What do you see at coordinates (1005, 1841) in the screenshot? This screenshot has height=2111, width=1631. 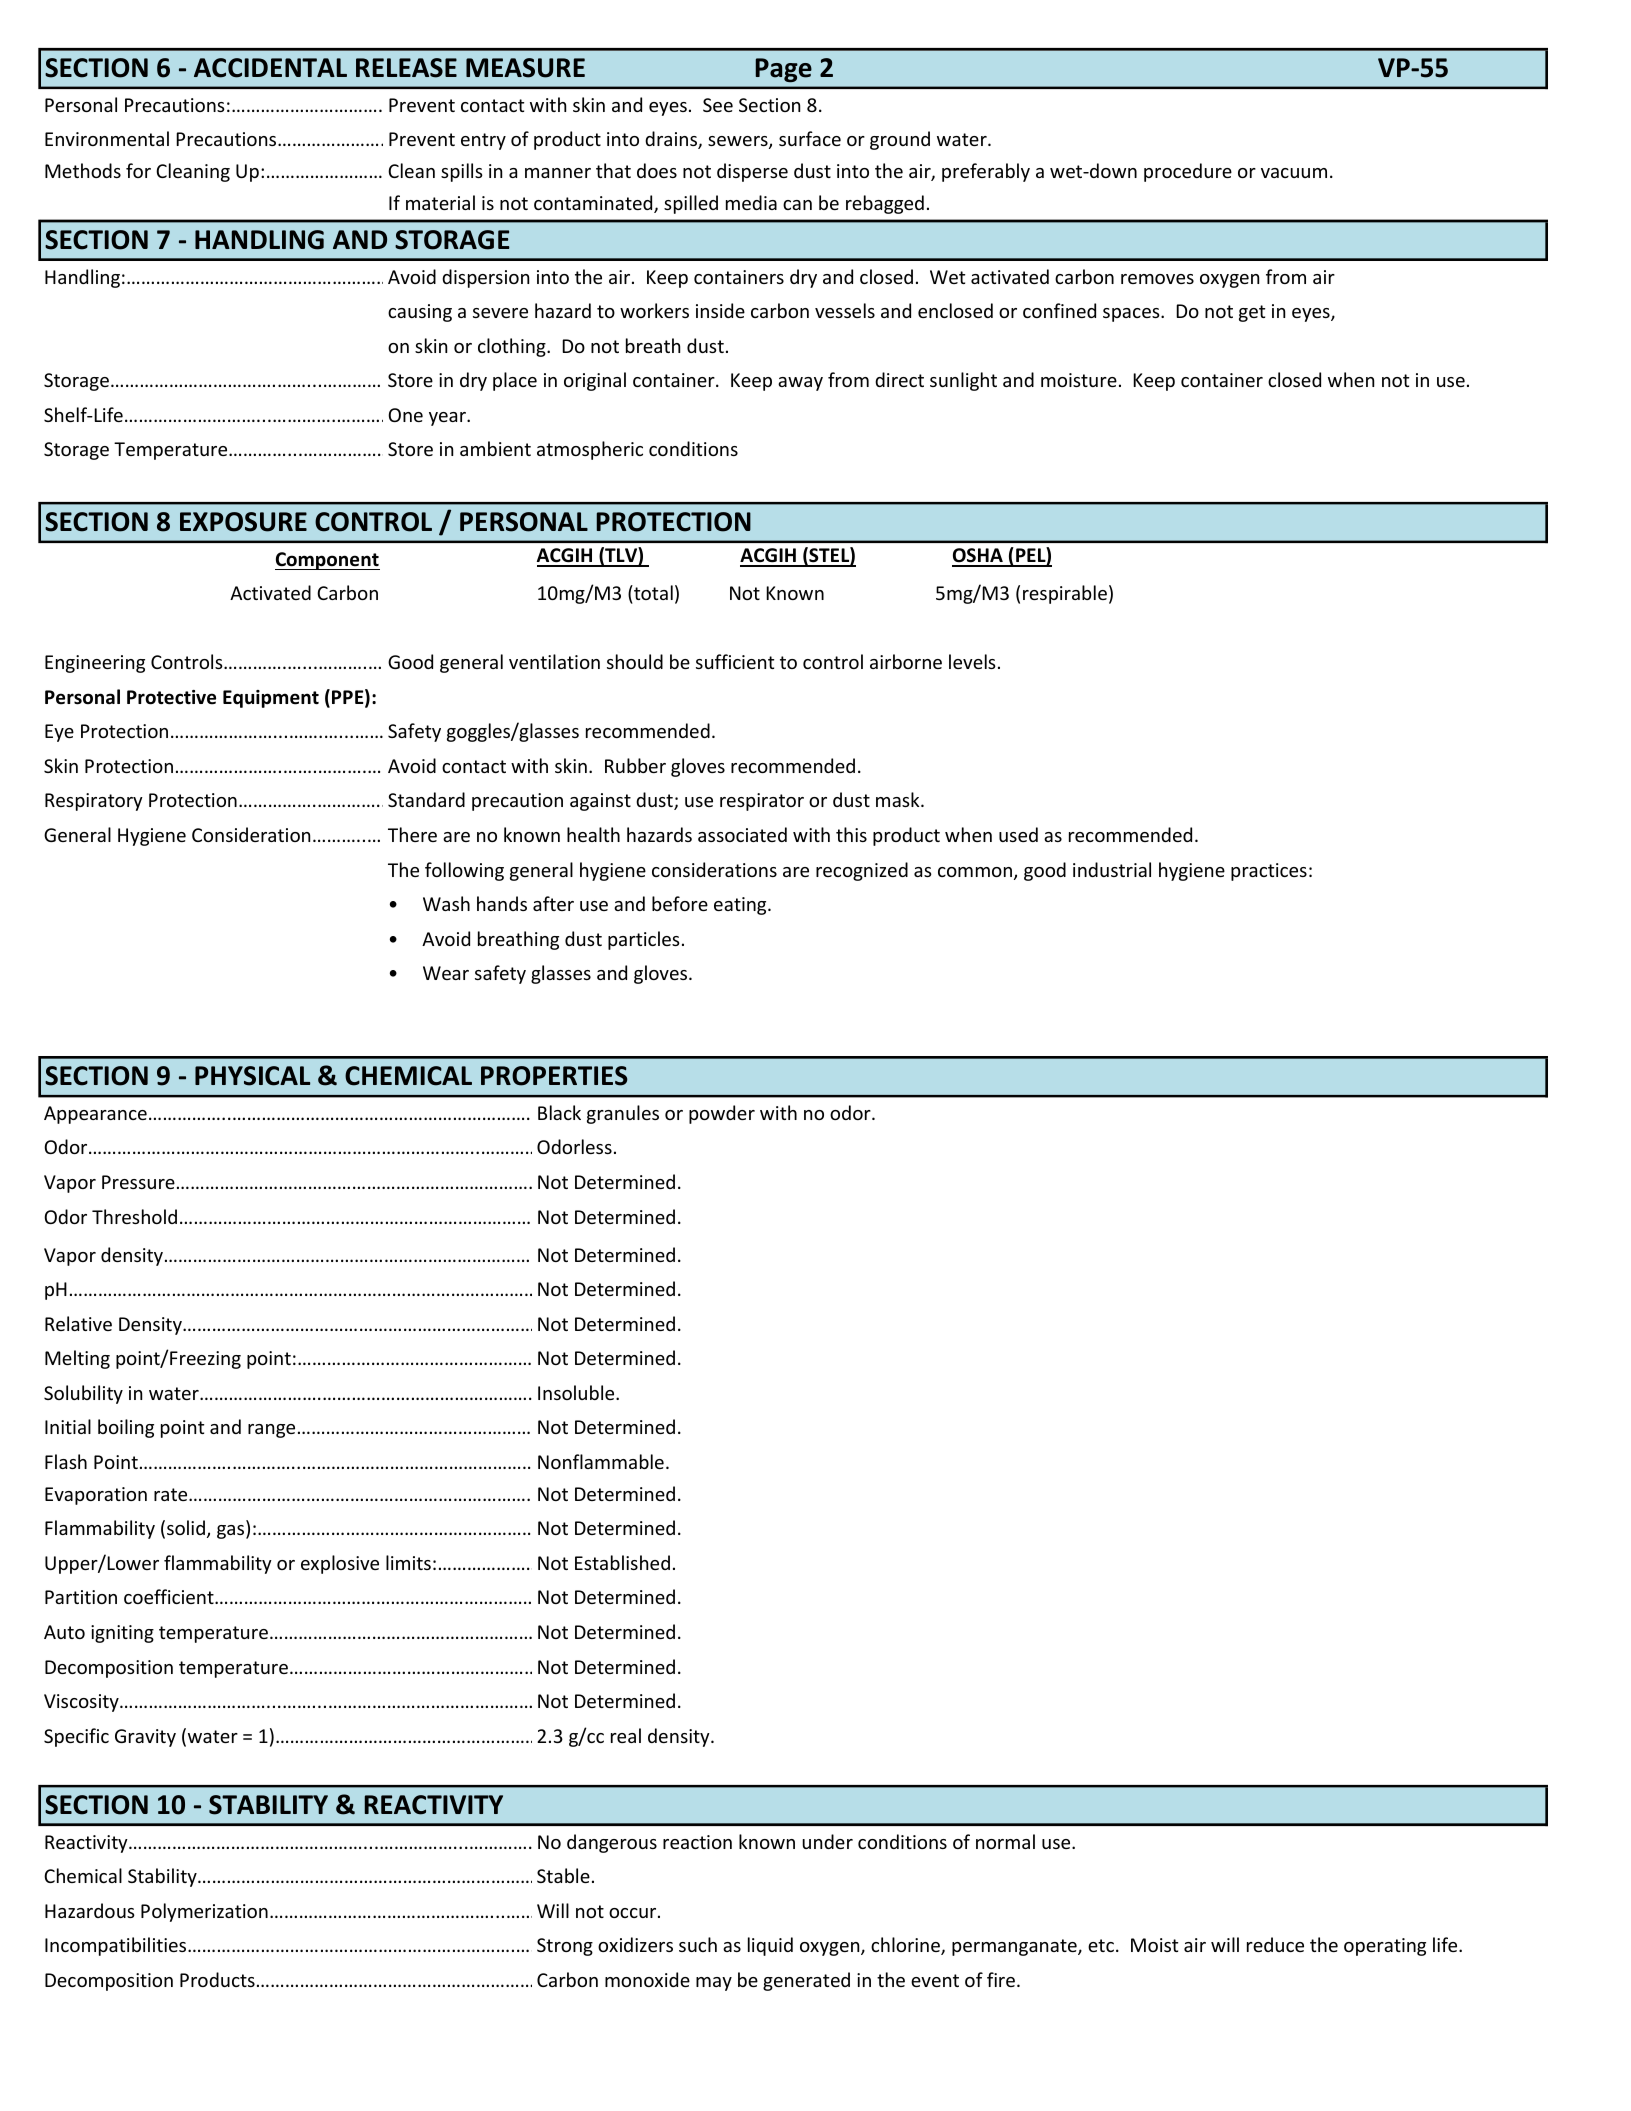 I see `normal` at bounding box center [1005, 1841].
